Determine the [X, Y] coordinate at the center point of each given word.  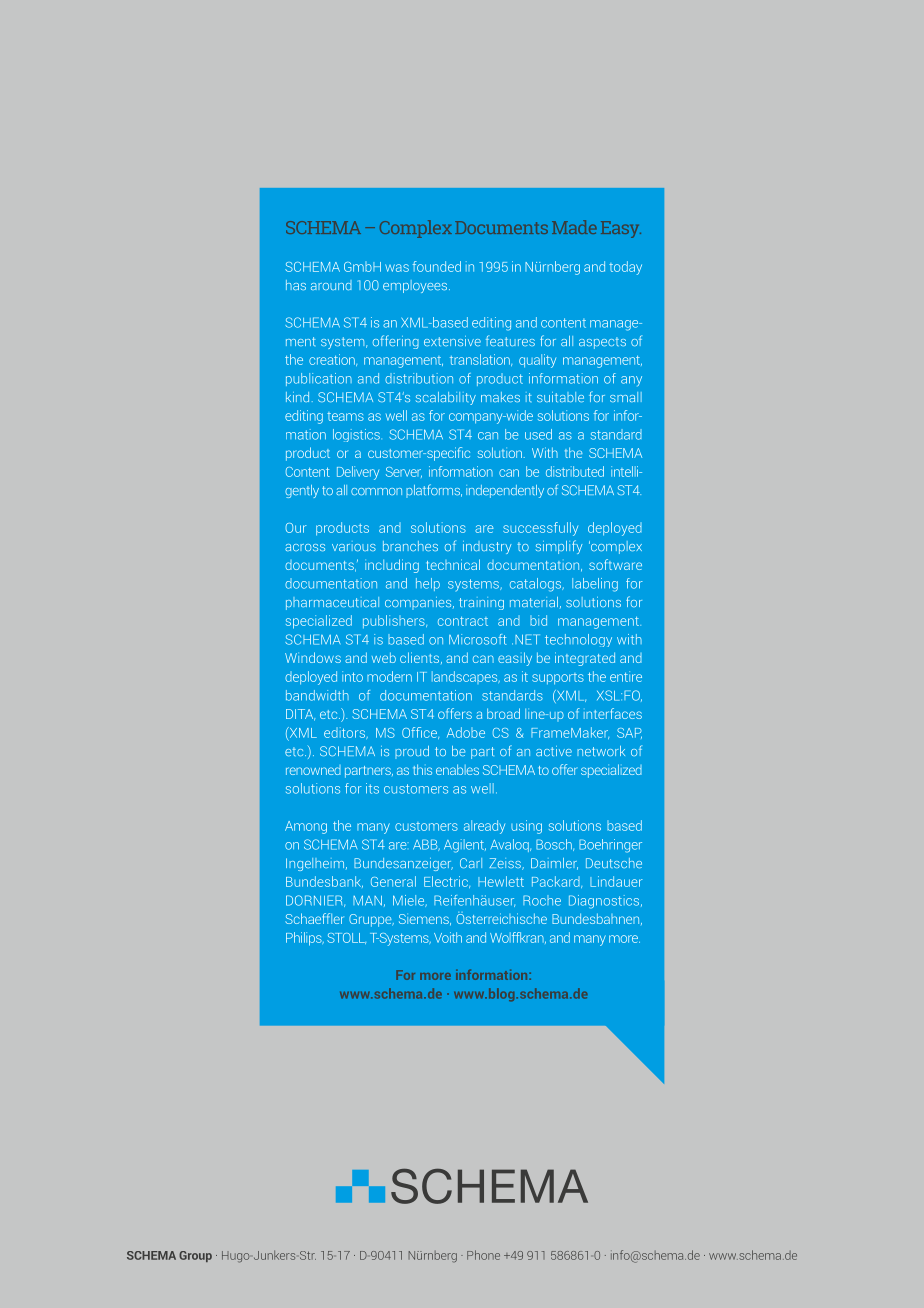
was [397, 268]
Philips [305, 939]
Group [195, 1256]
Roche [542, 900]
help [428, 584]
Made [574, 227]
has [296, 285]
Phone [483, 1255]
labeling [595, 585]
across [305, 547]
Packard [557, 882]
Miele [410, 901]
